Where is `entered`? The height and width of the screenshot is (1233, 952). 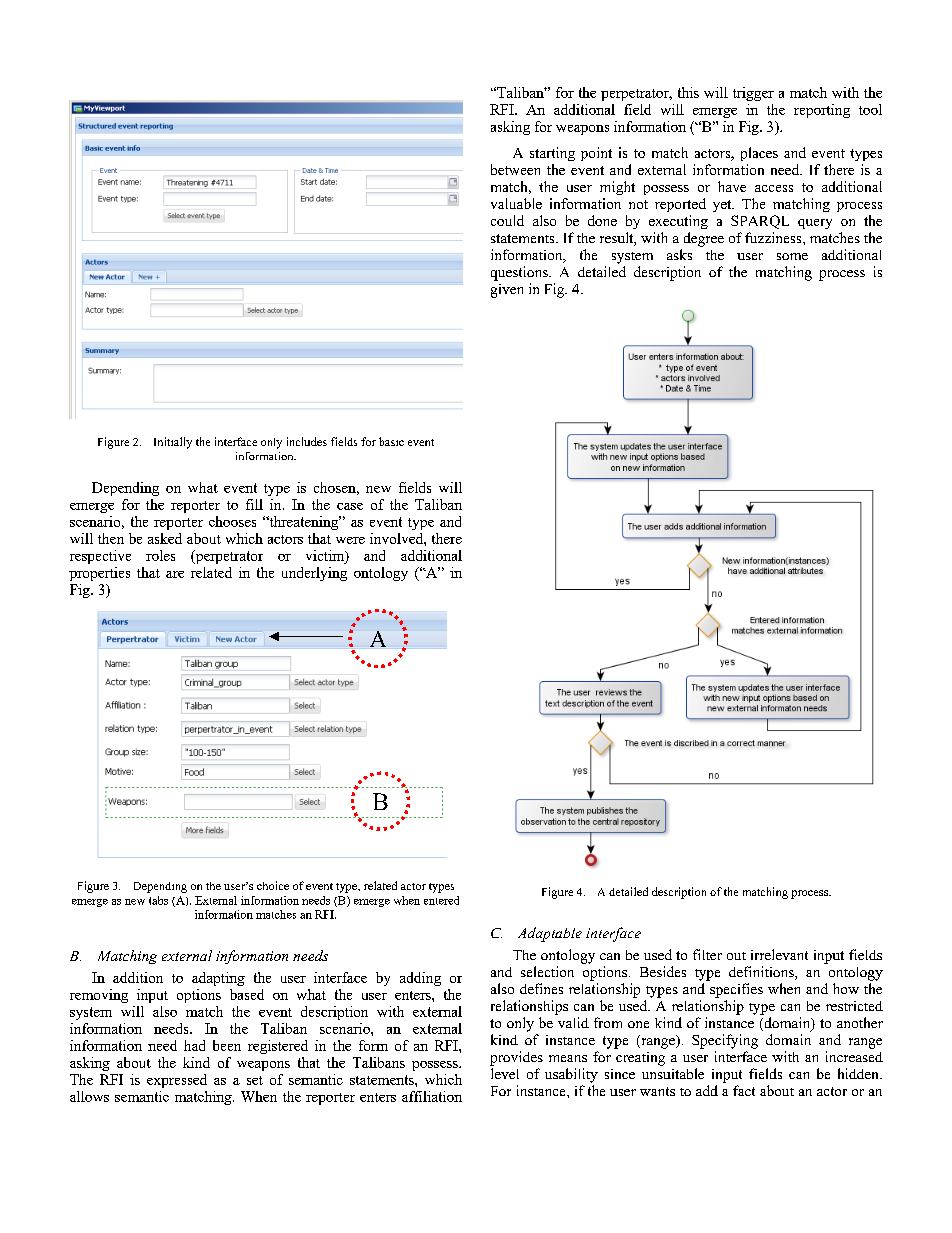 entered is located at coordinates (441, 900).
